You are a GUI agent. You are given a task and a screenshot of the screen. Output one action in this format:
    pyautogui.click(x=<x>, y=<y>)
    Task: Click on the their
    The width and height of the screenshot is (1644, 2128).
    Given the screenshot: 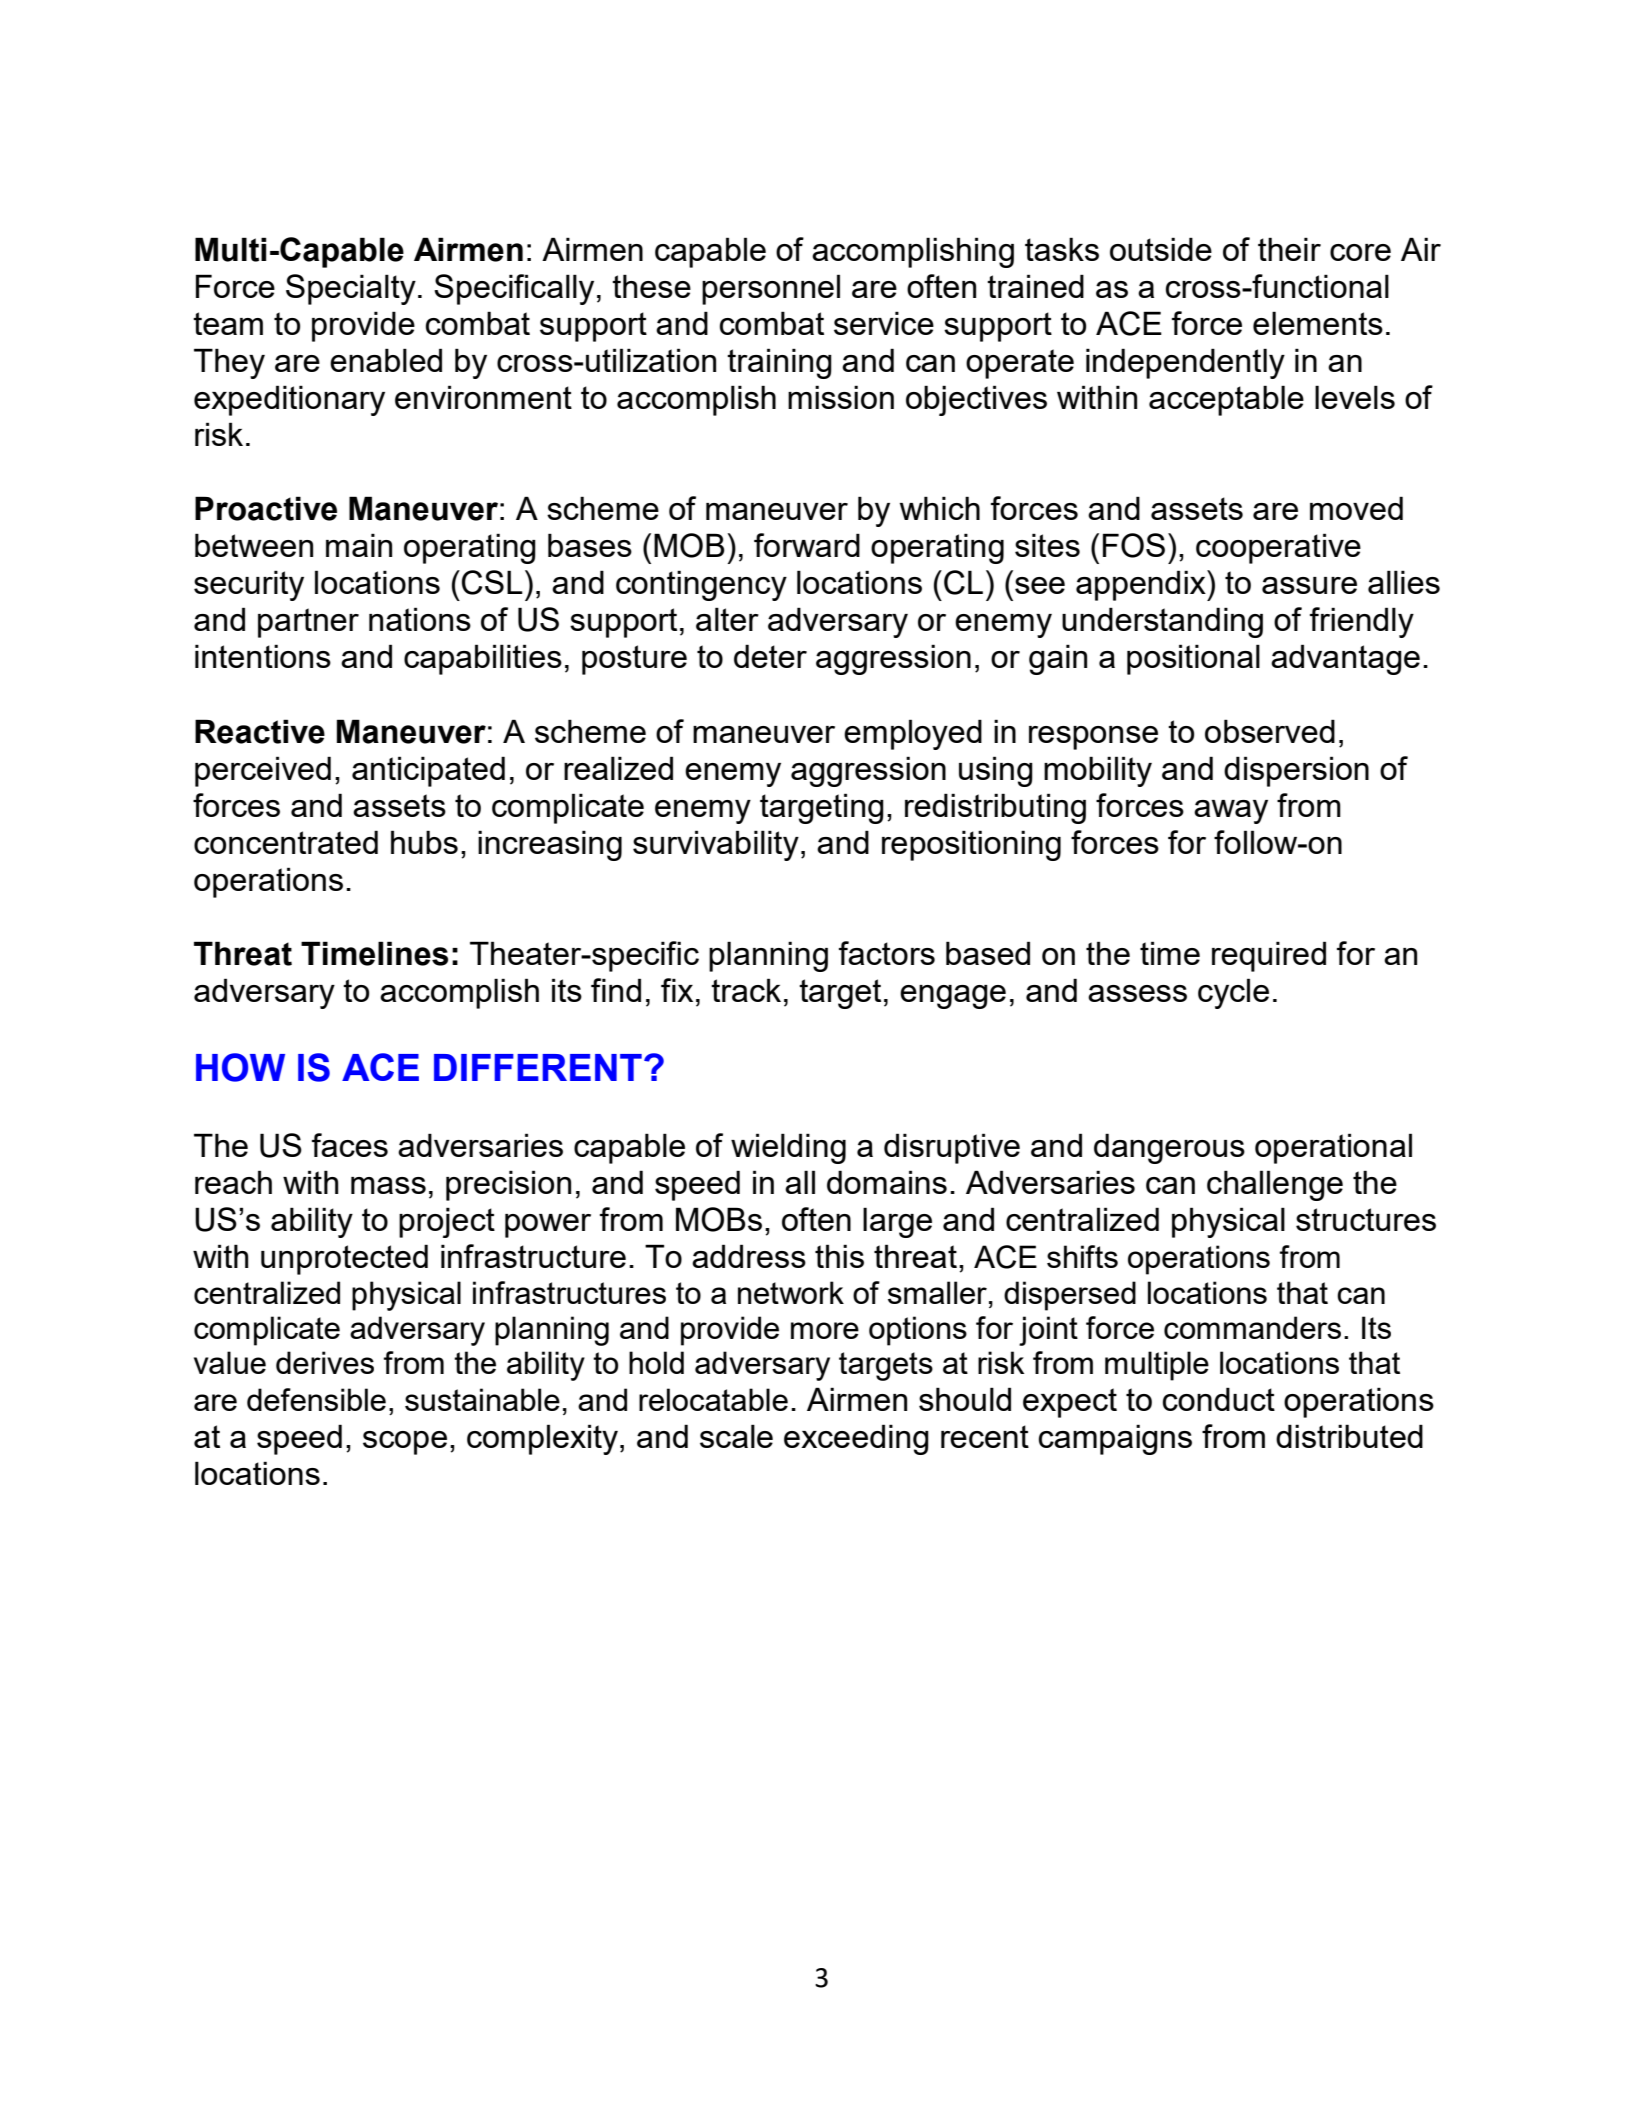 What is the action you would take?
    pyautogui.click(x=1289, y=249)
